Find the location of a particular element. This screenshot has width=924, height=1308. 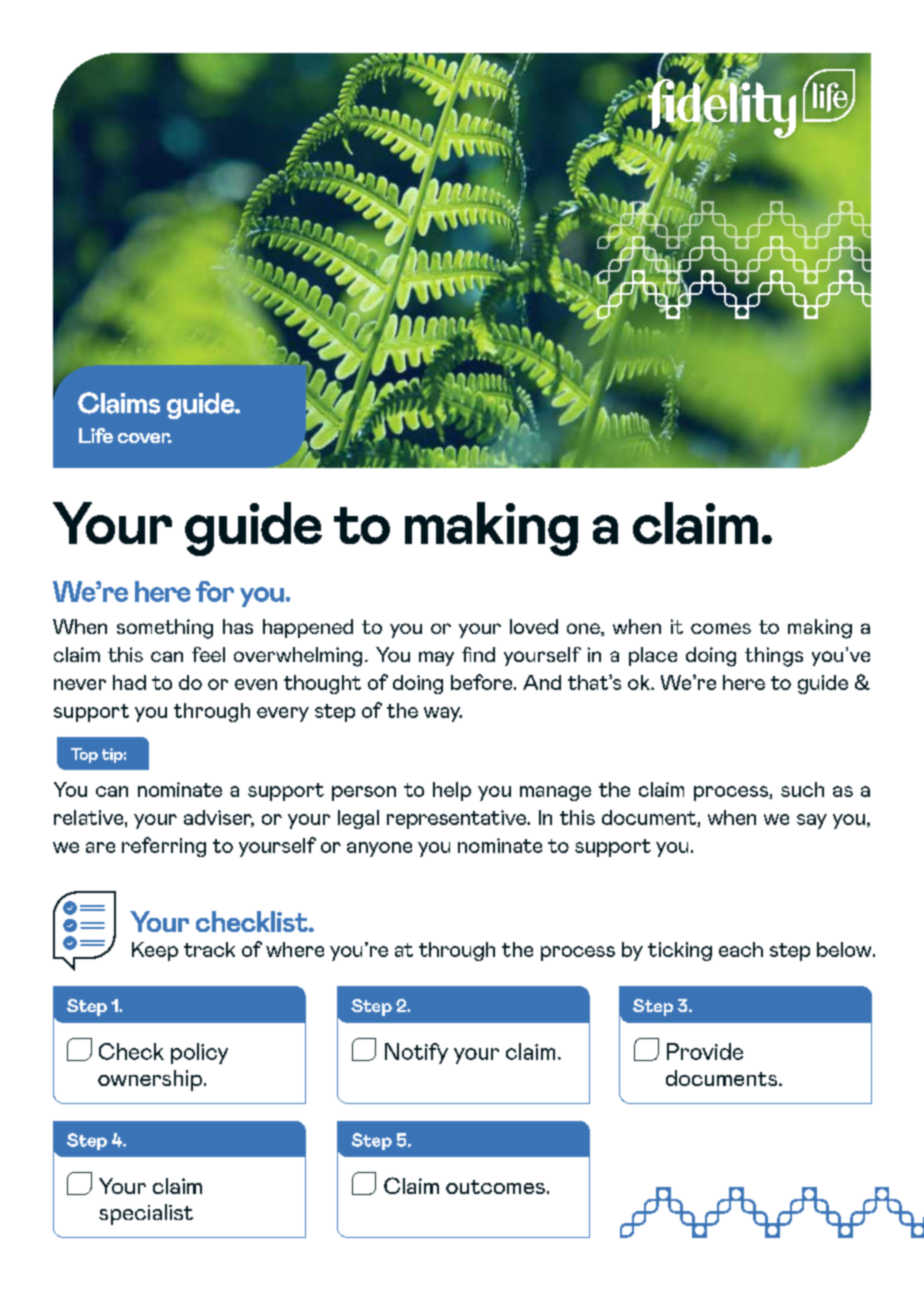

things is located at coordinates (774, 657).
